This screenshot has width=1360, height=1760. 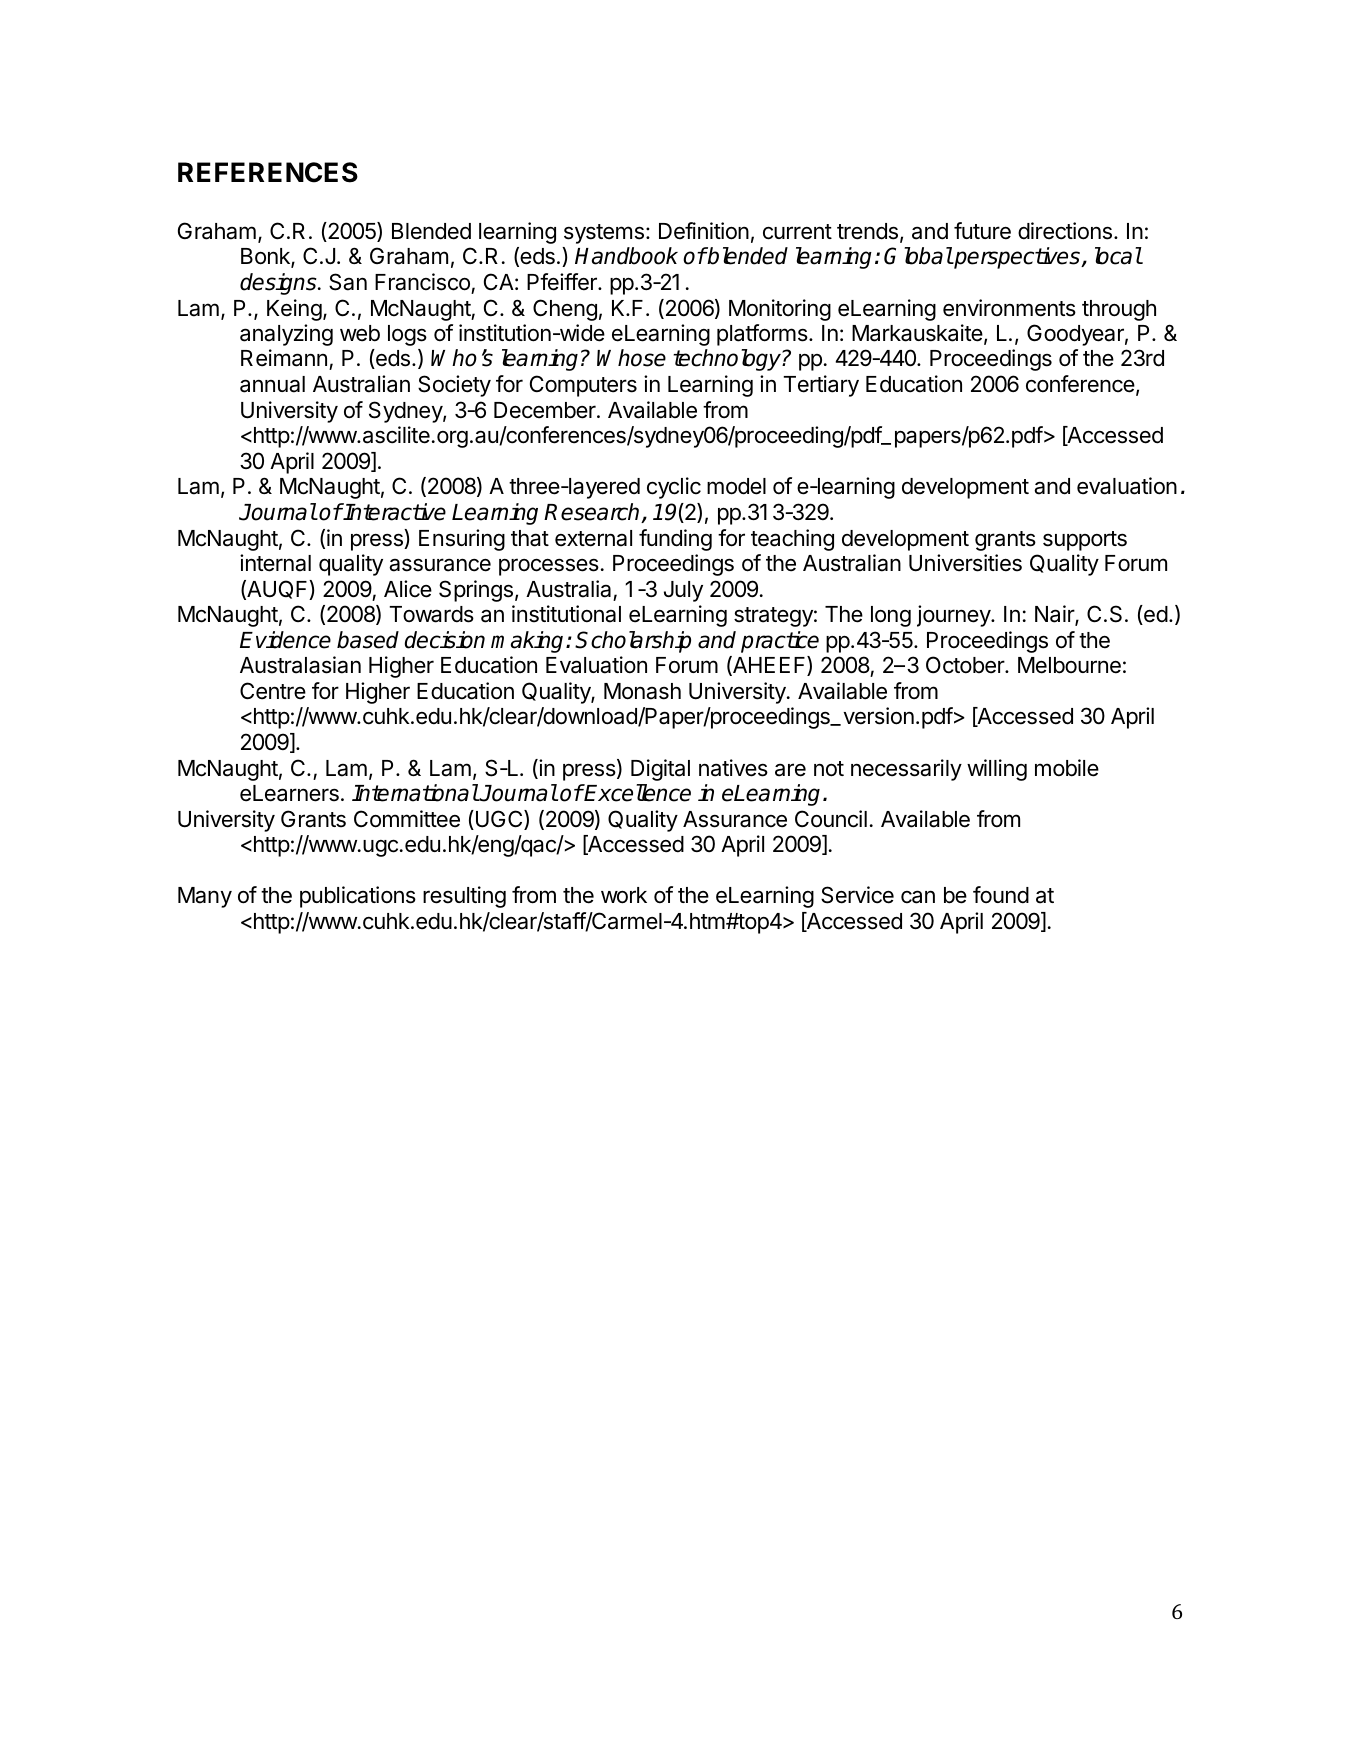 I want to click on Tertiary, so click(x=821, y=386).
